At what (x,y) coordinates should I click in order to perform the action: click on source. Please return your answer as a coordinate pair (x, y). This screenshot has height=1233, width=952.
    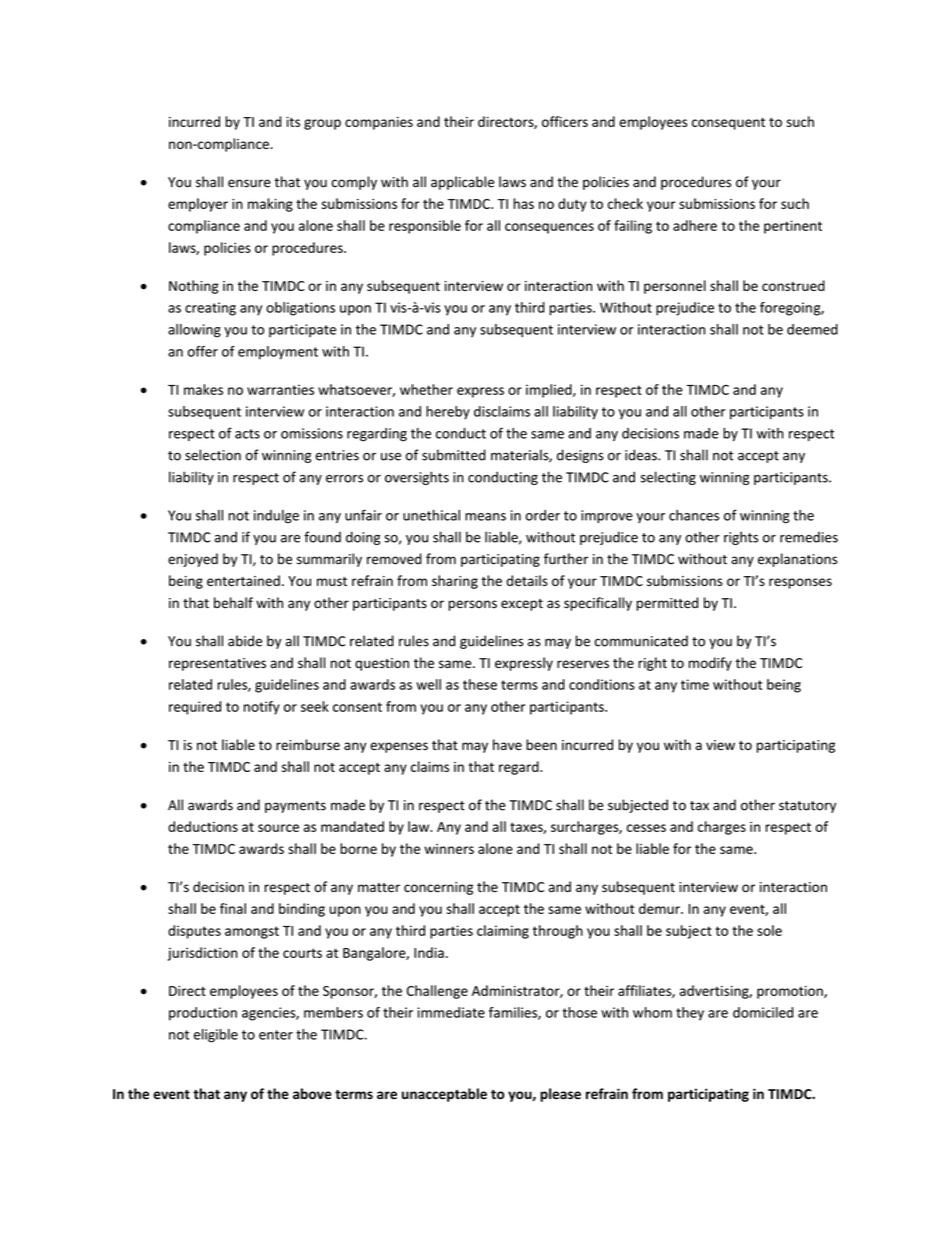
    Looking at the image, I should click on (278, 828).
